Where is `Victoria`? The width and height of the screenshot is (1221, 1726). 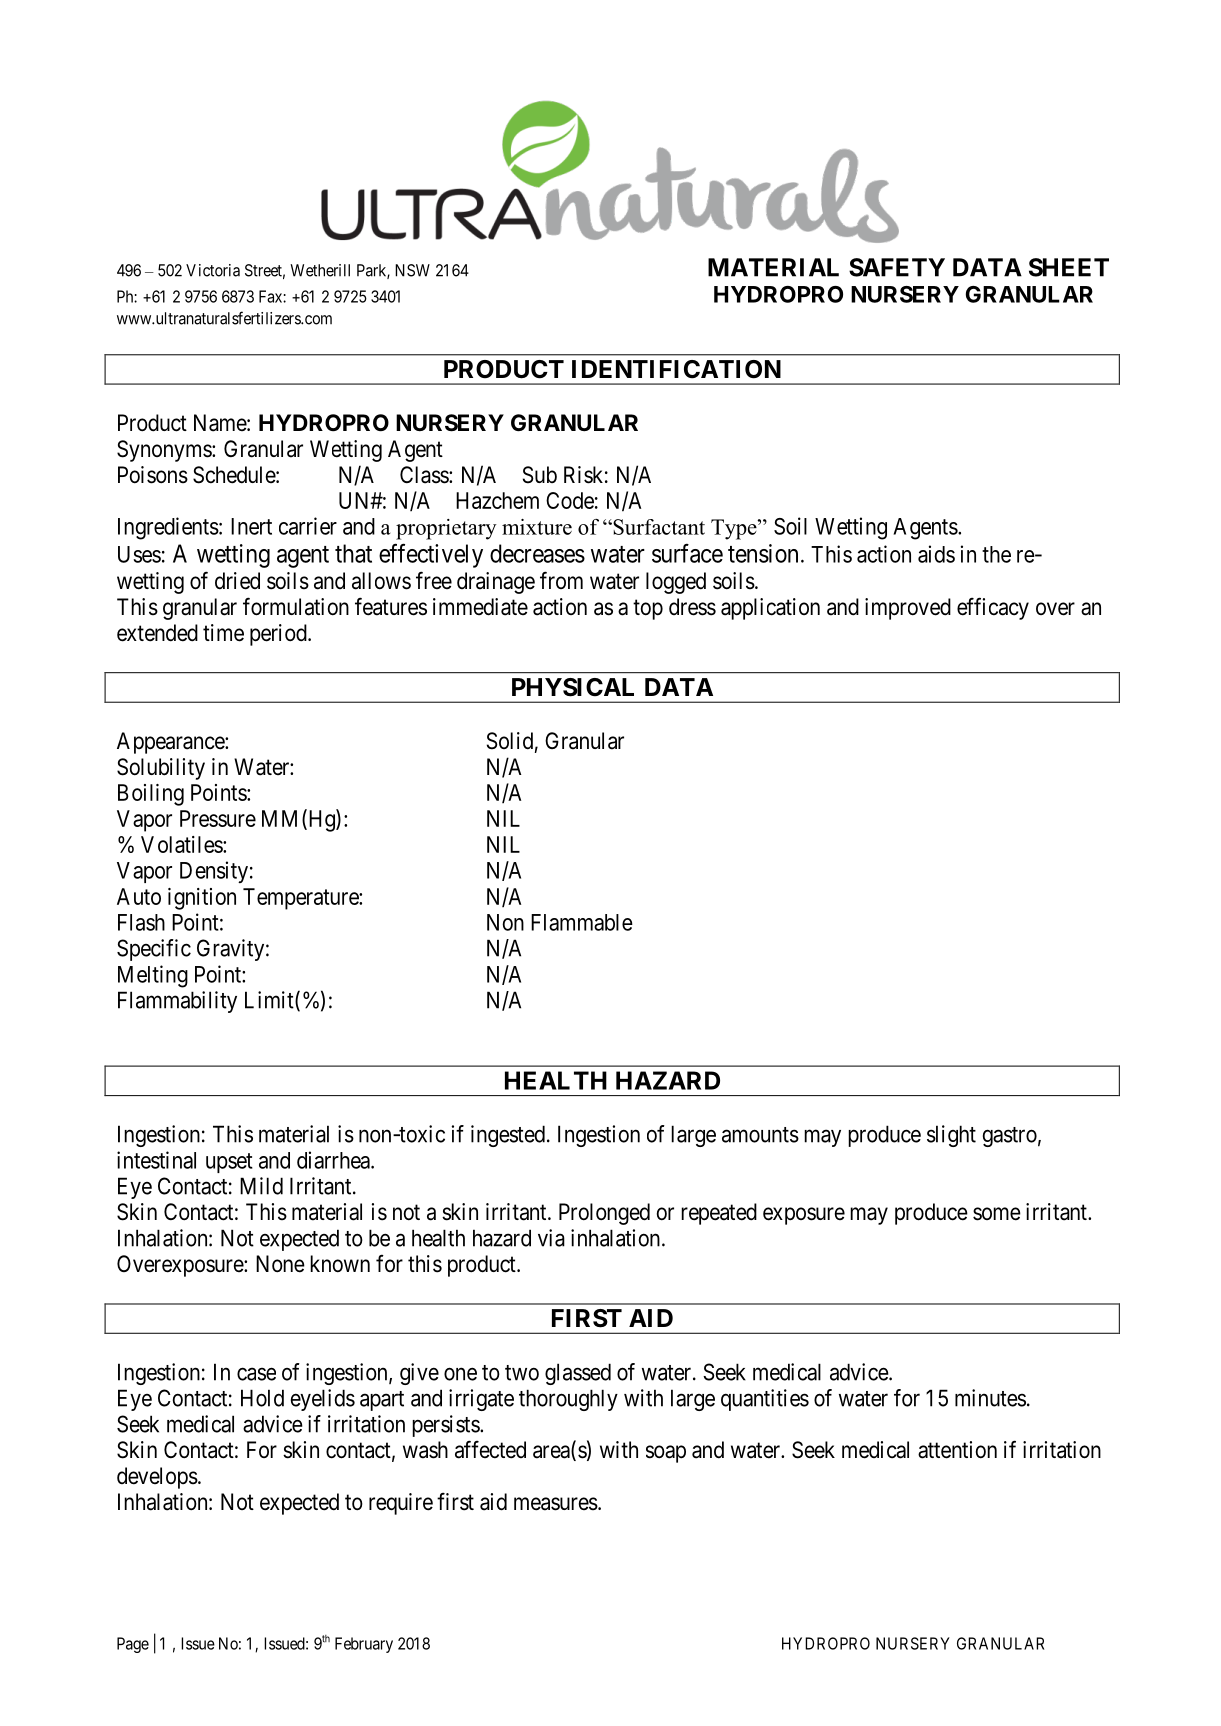
Victoria is located at coordinates (213, 270).
